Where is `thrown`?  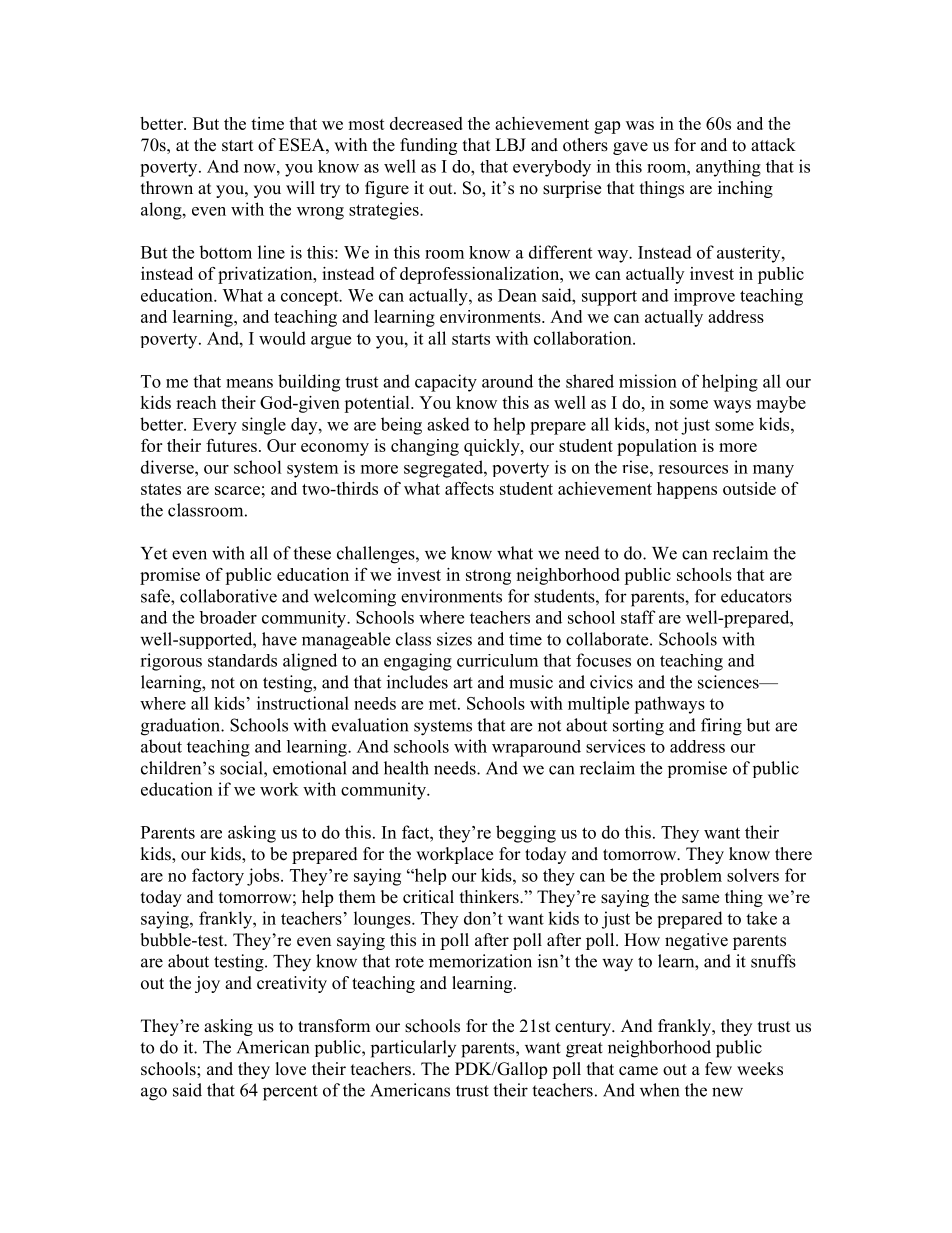 thrown is located at coordinates (167, 188).
